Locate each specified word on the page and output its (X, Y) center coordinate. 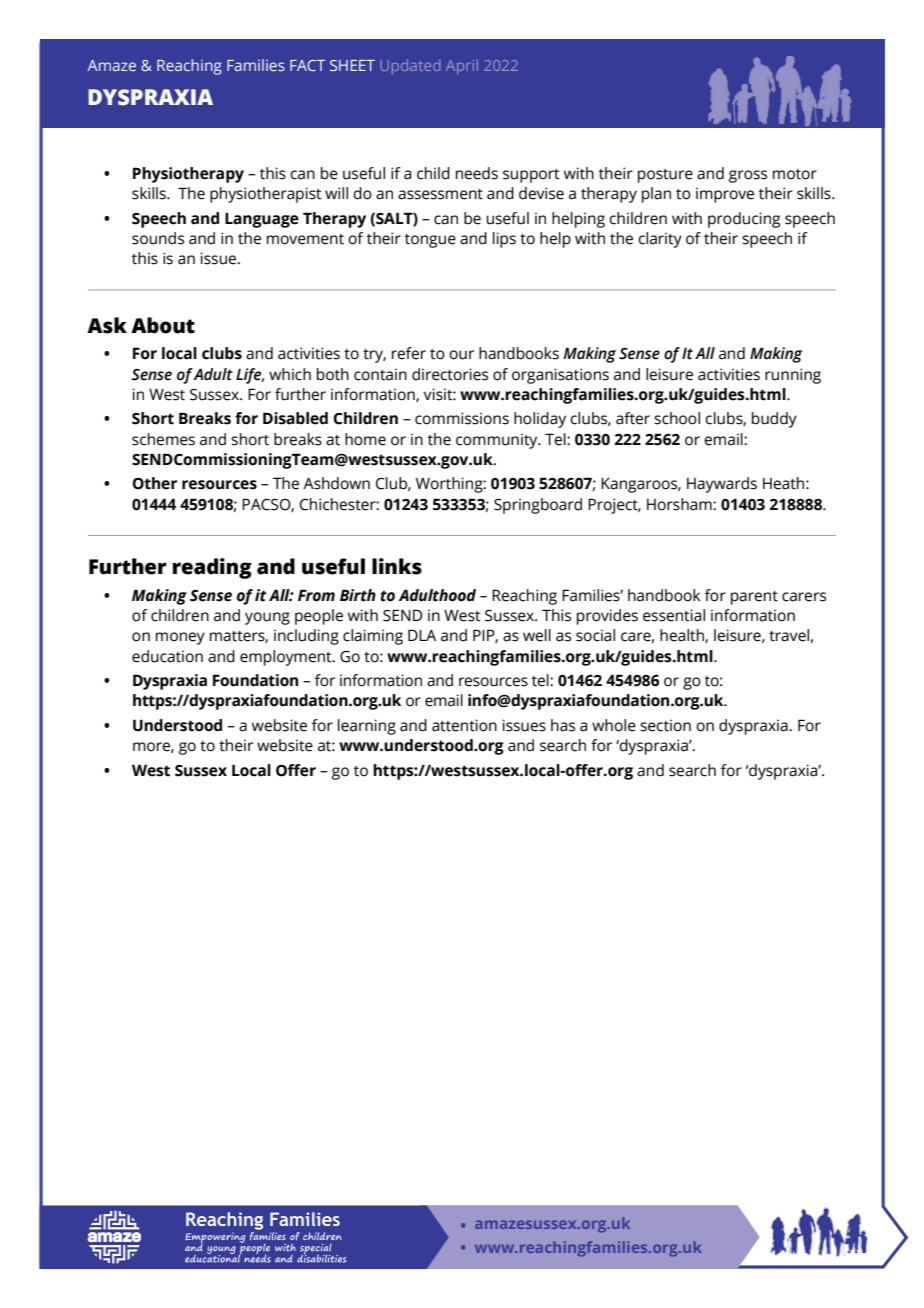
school (677, 418)
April (462, 66)
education (167, 656)
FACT (307, 65)
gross (748, 176)
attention (464, 725)
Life (250, 376)
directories (450, 374)
